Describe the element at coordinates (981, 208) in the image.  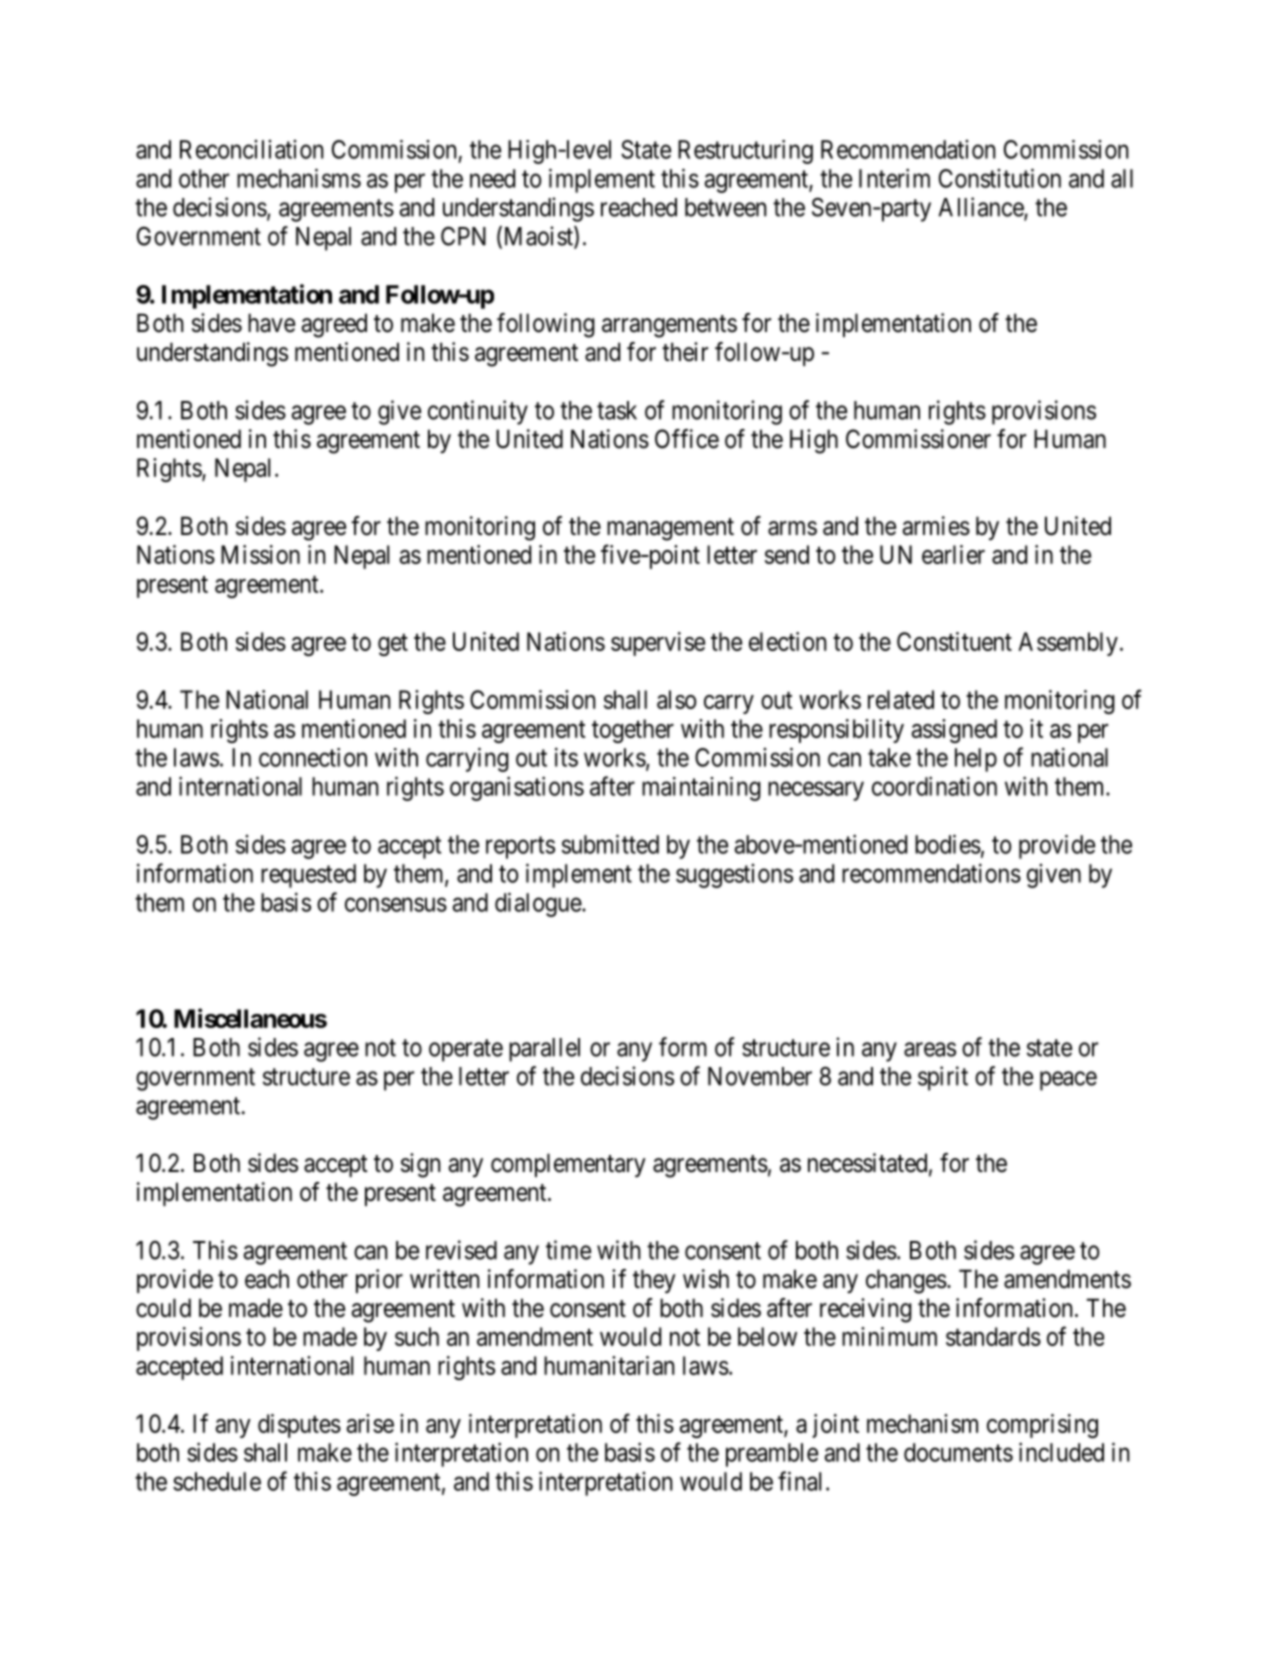
I see `Alliance` at that location.
